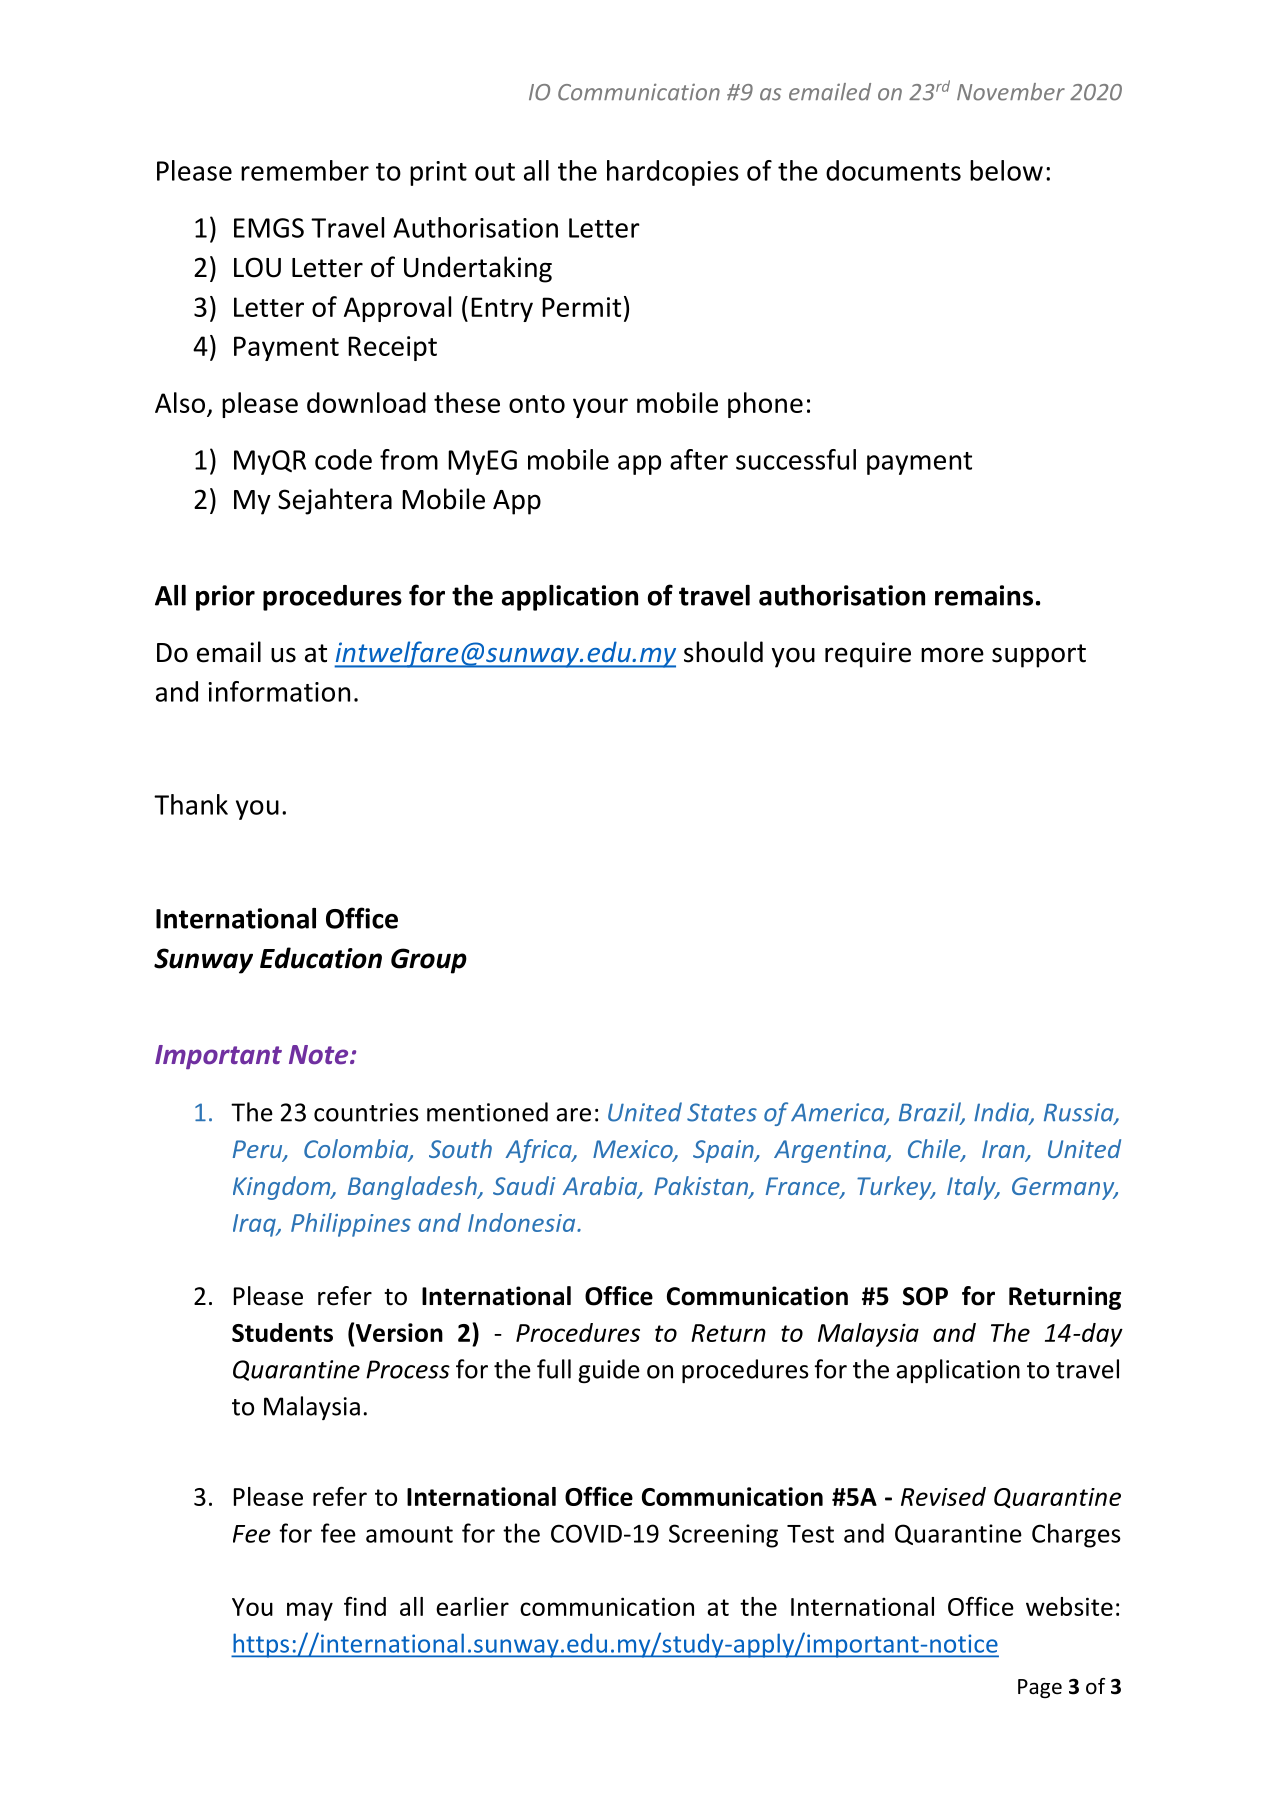  I want to click on Screening, so click(723, 1536).
